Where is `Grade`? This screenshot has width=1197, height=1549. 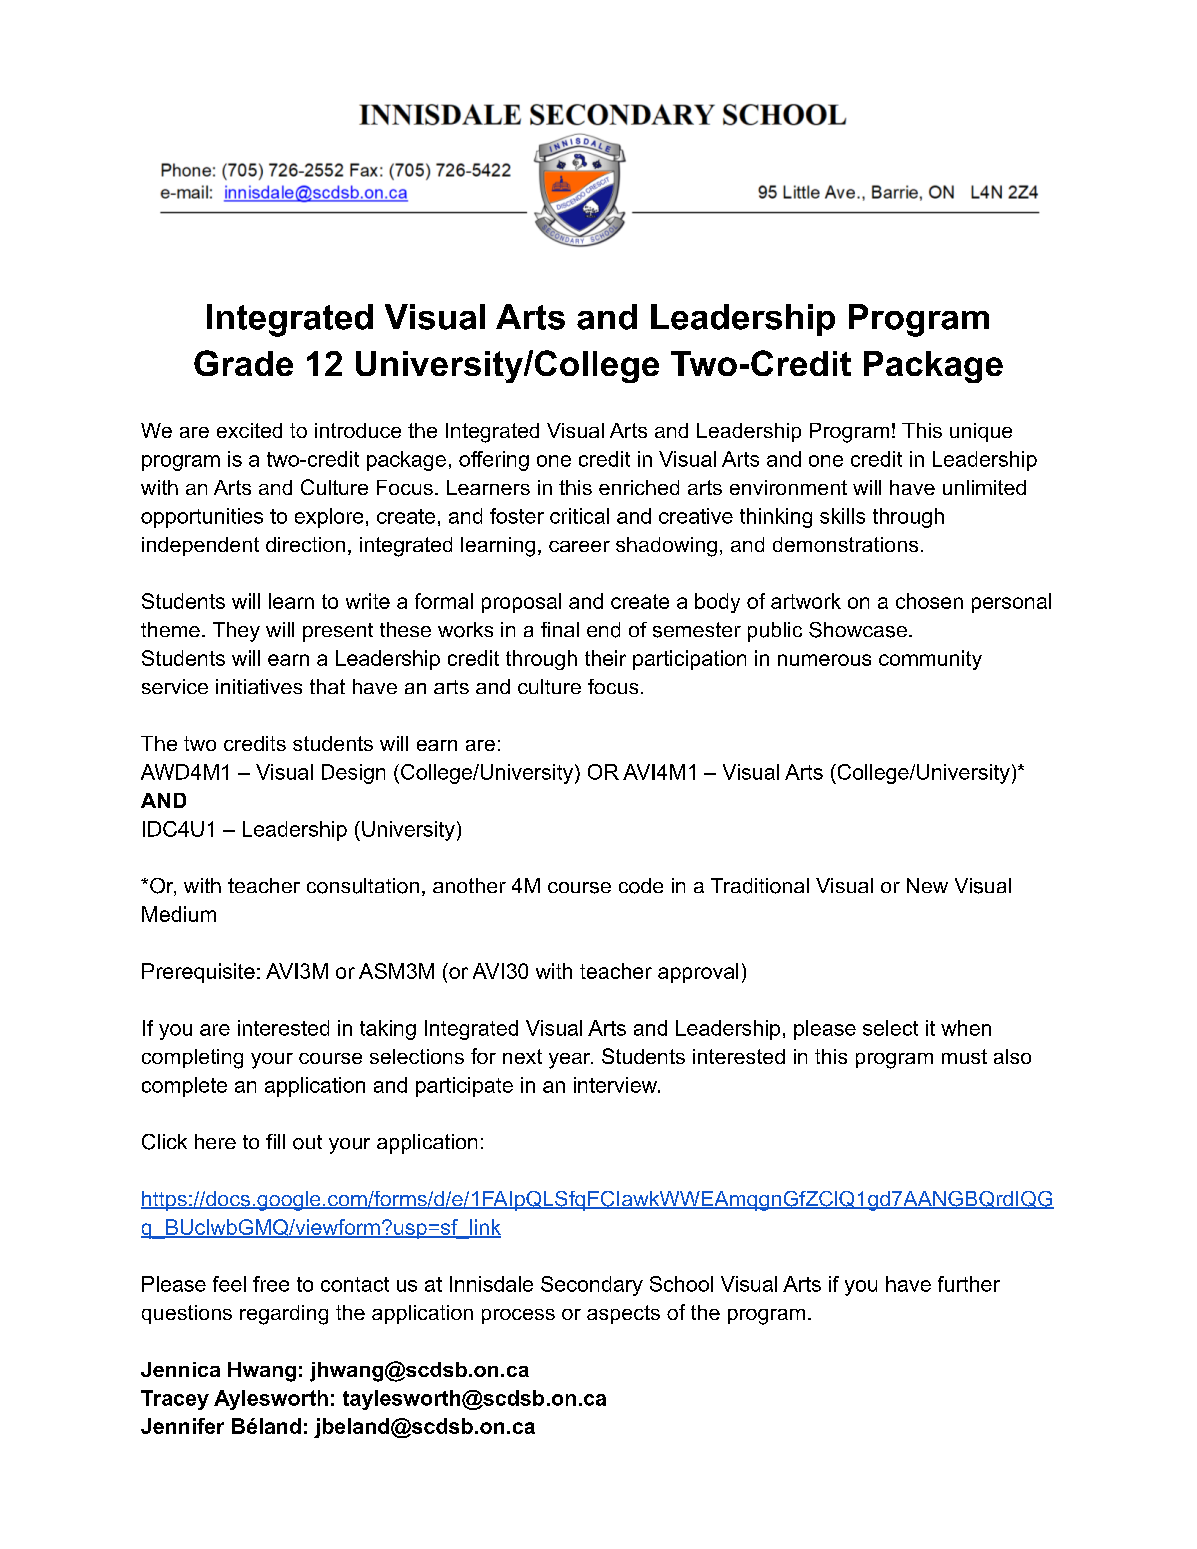
Grade is located at coordinates (243, 363).
